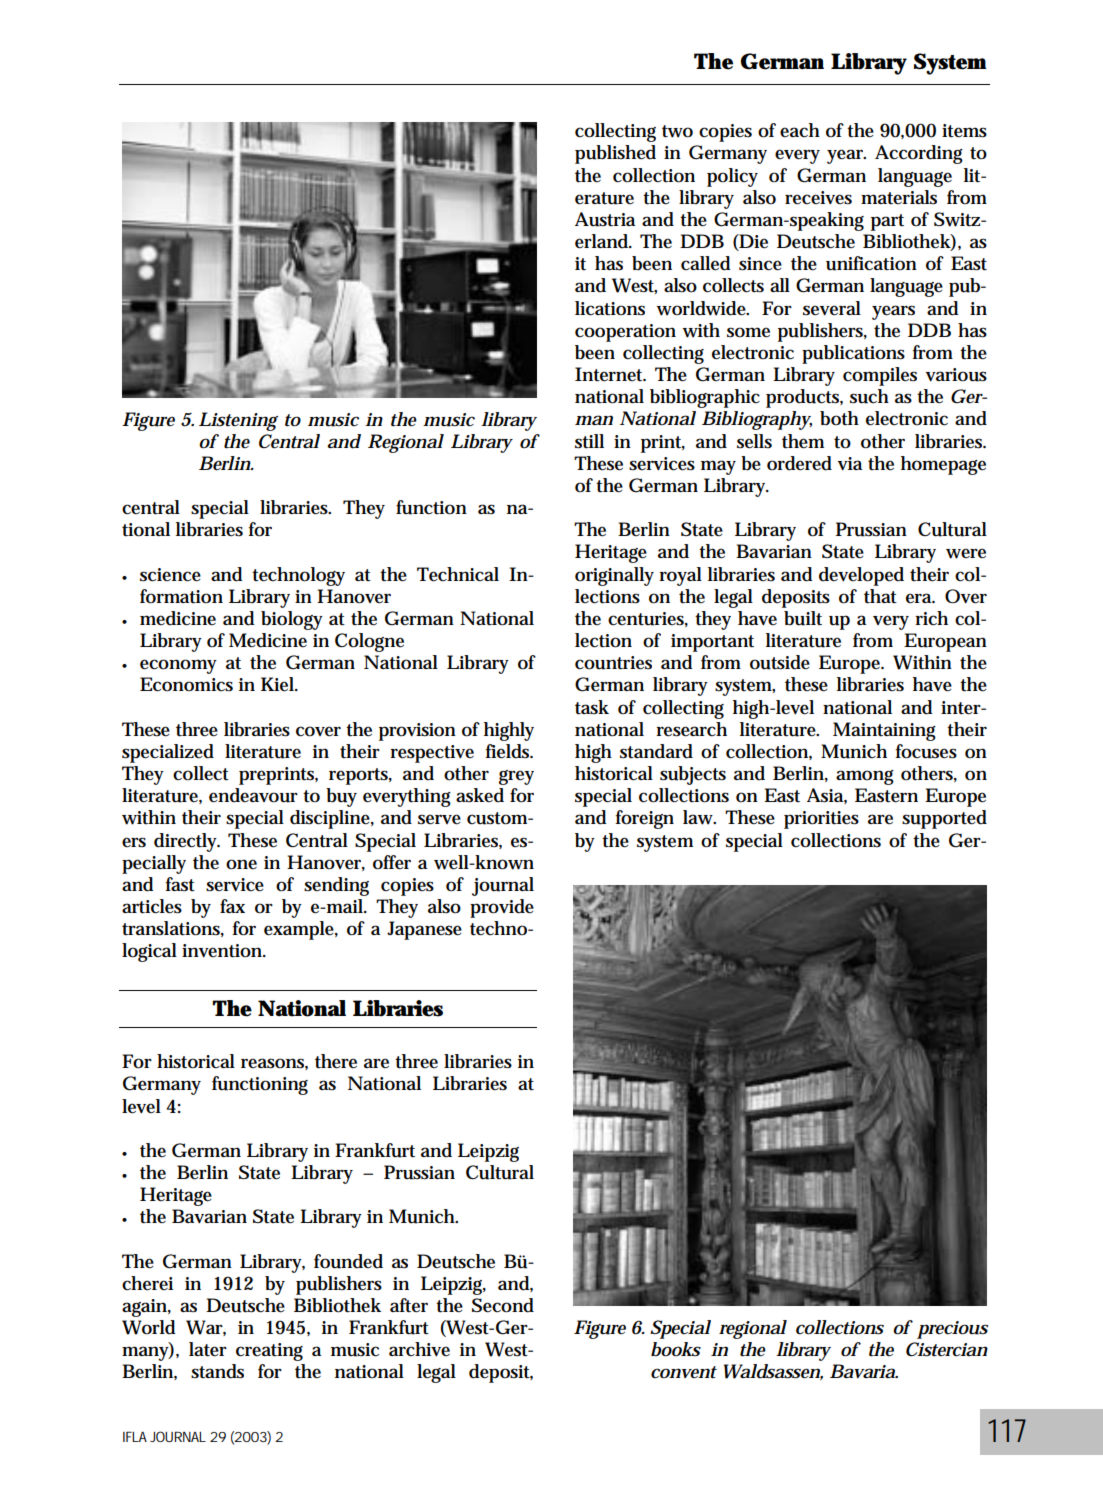 The height and width of the screenshot is (1503, 1103). I want to click on endeavour, so click(253, 795).
